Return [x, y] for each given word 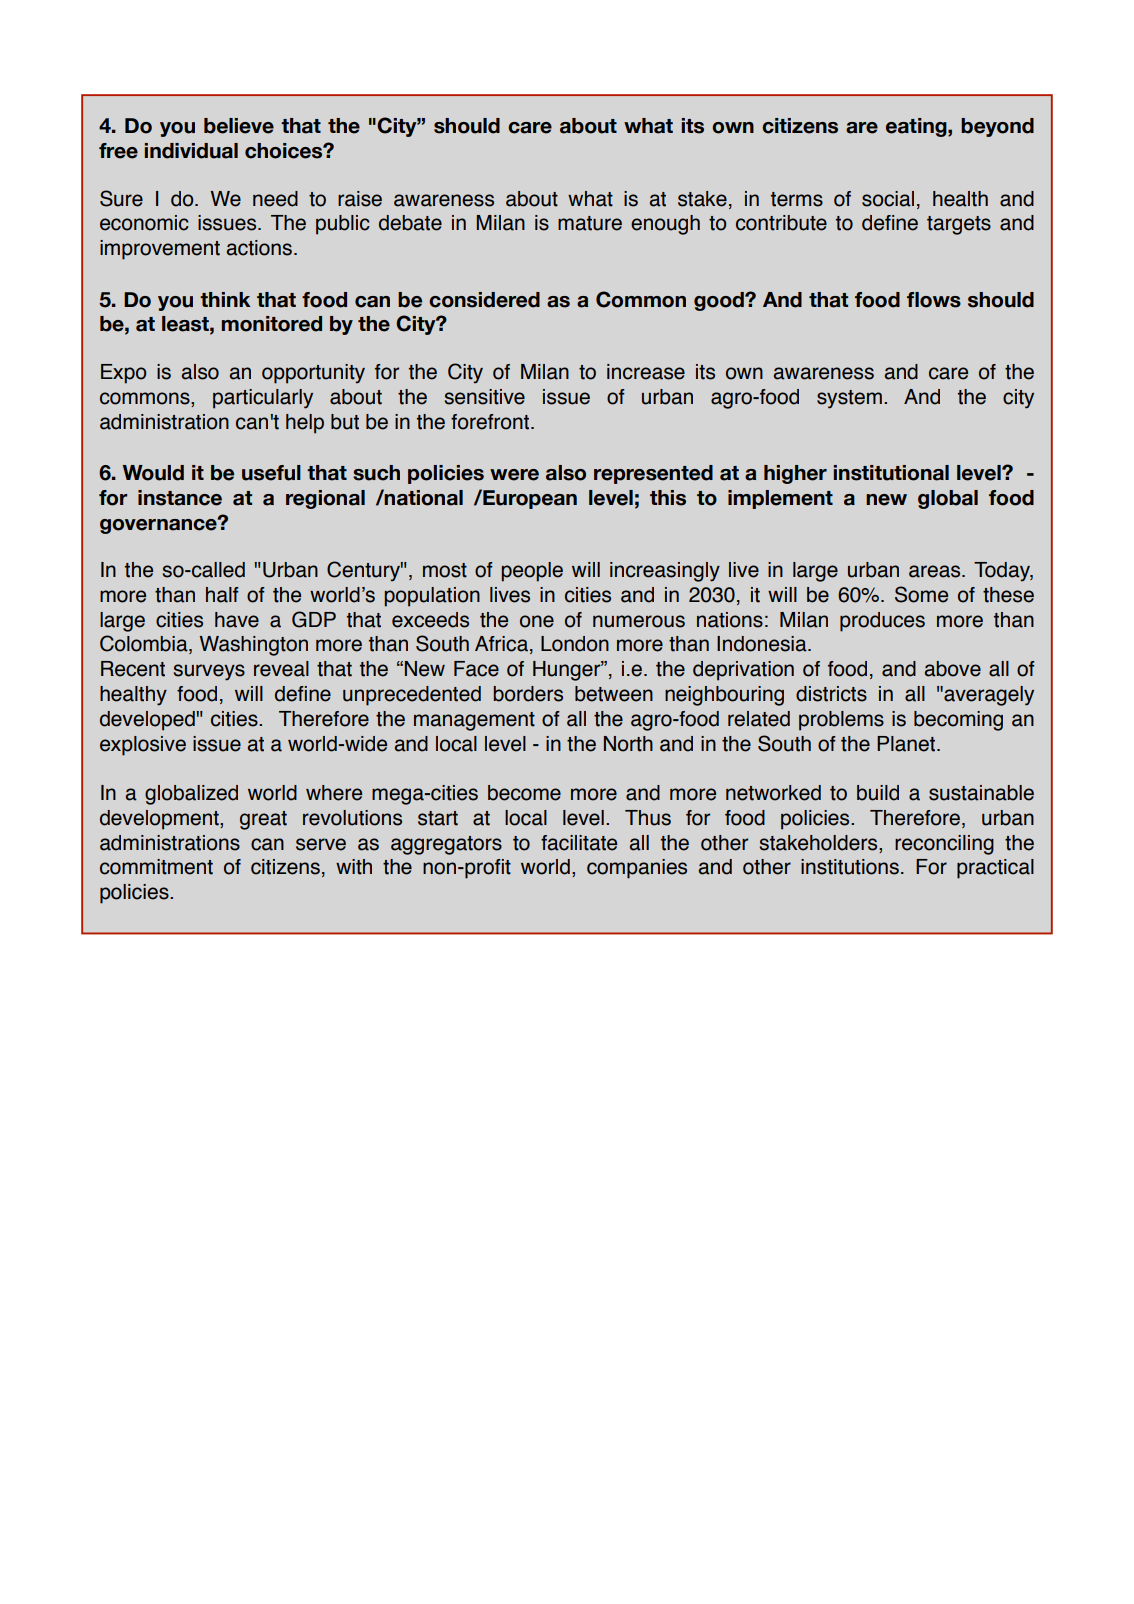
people [532, 572]
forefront [491, 422]
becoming [958, 721]
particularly [263, 399]
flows [934, 300]
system [849, 399]
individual [191, 151]
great [263, 820]
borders [528, 694]
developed [148, 721]
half [222, 595]
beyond [997, 127]
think [225, 299]
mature [590, 223]
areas [936, 571]
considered [484, 300]
